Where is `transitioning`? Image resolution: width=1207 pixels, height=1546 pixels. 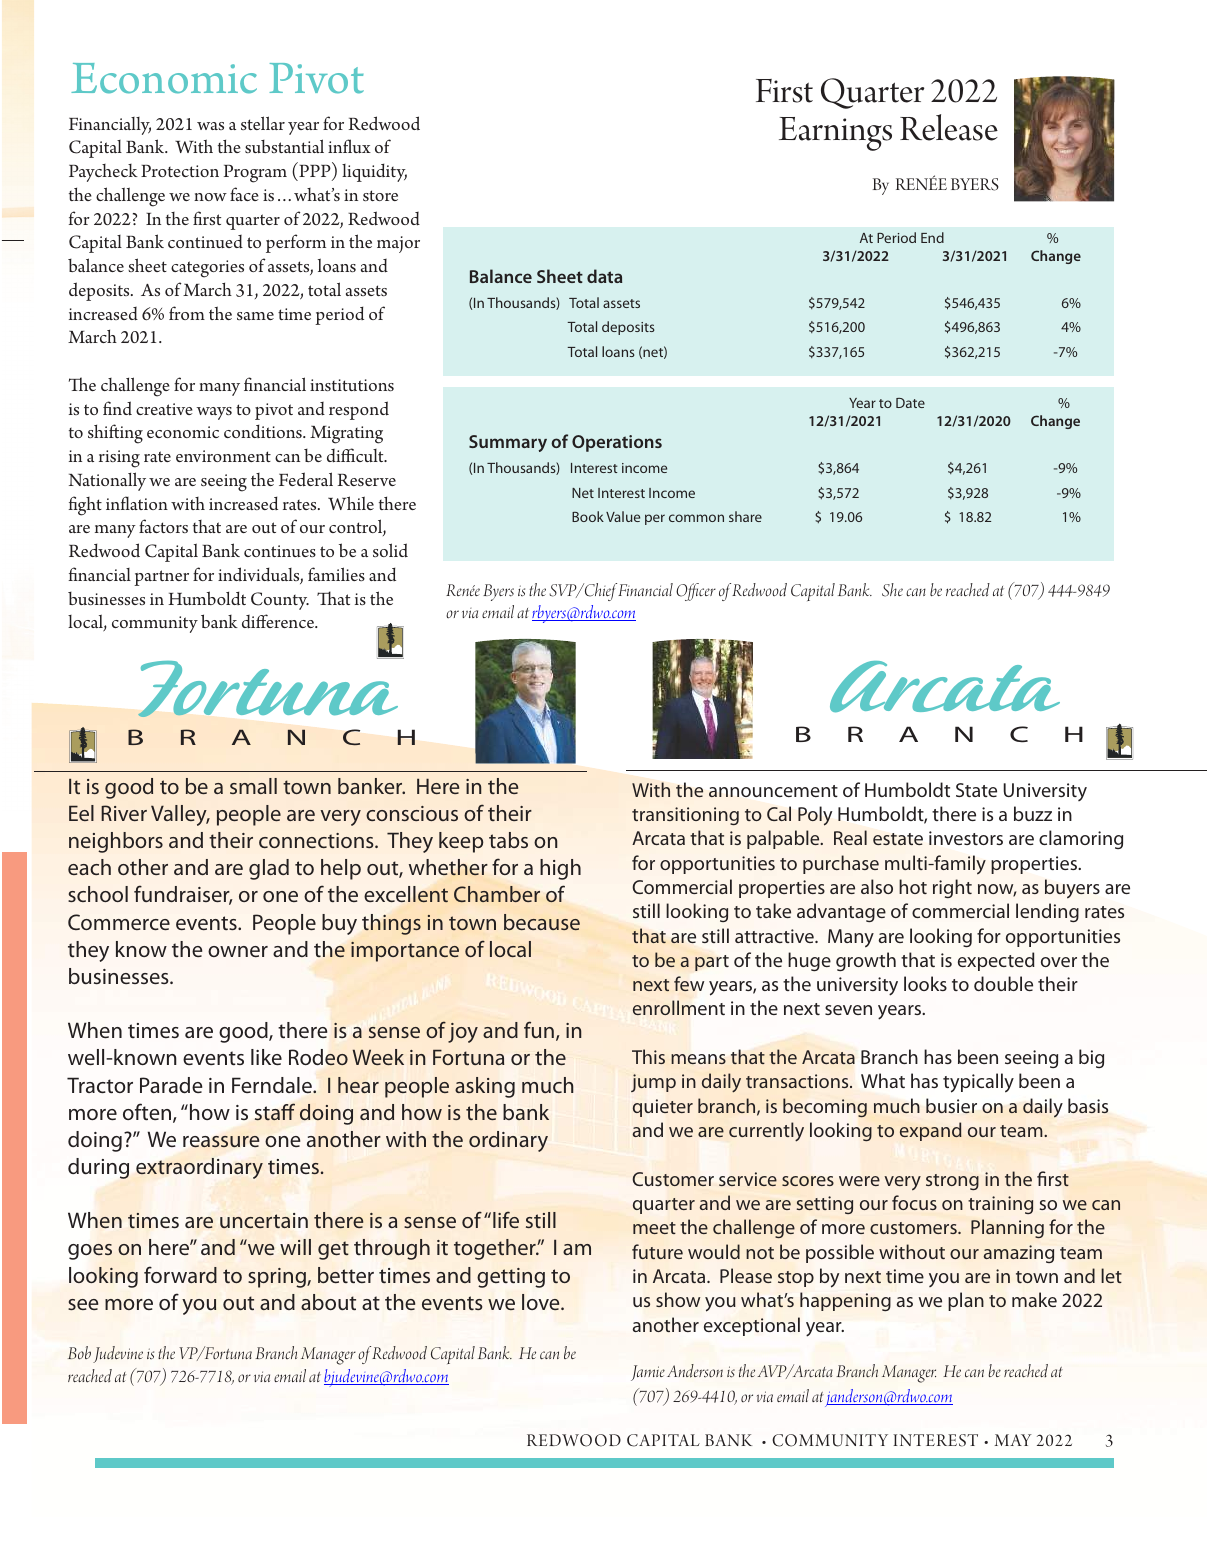 transitioning is located at coordinates (685, 816).
